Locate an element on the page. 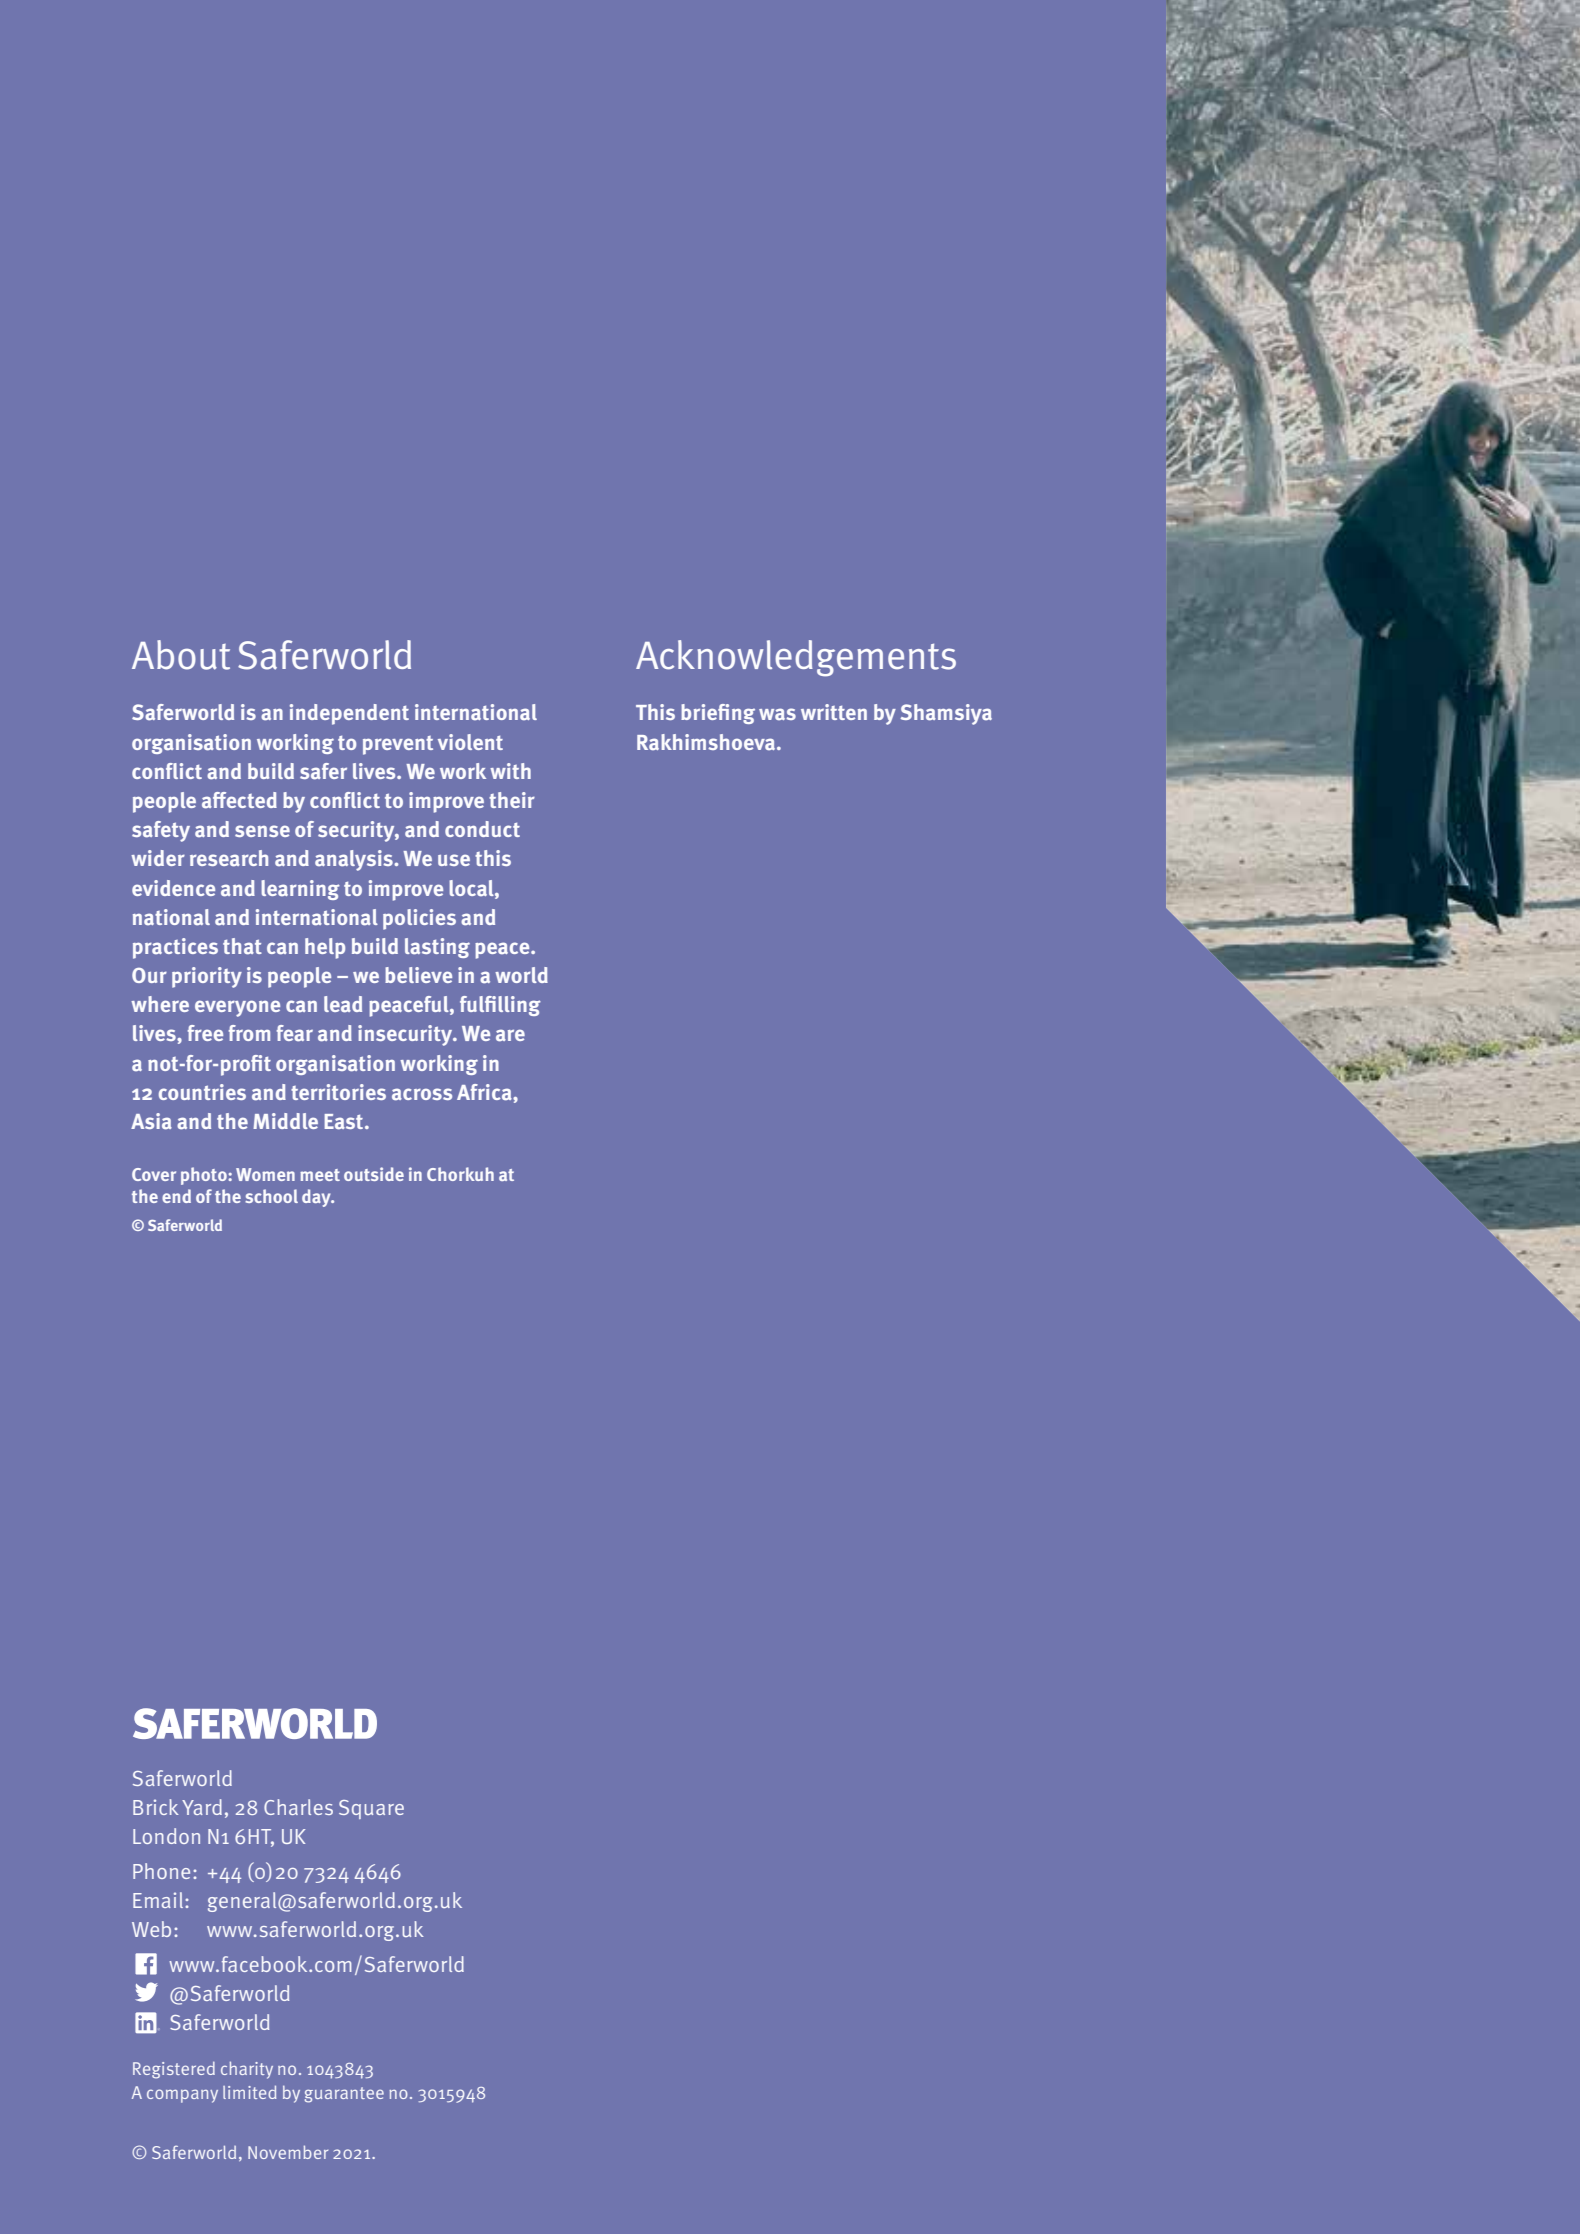  photo is located at coordinates (205, 1176).
